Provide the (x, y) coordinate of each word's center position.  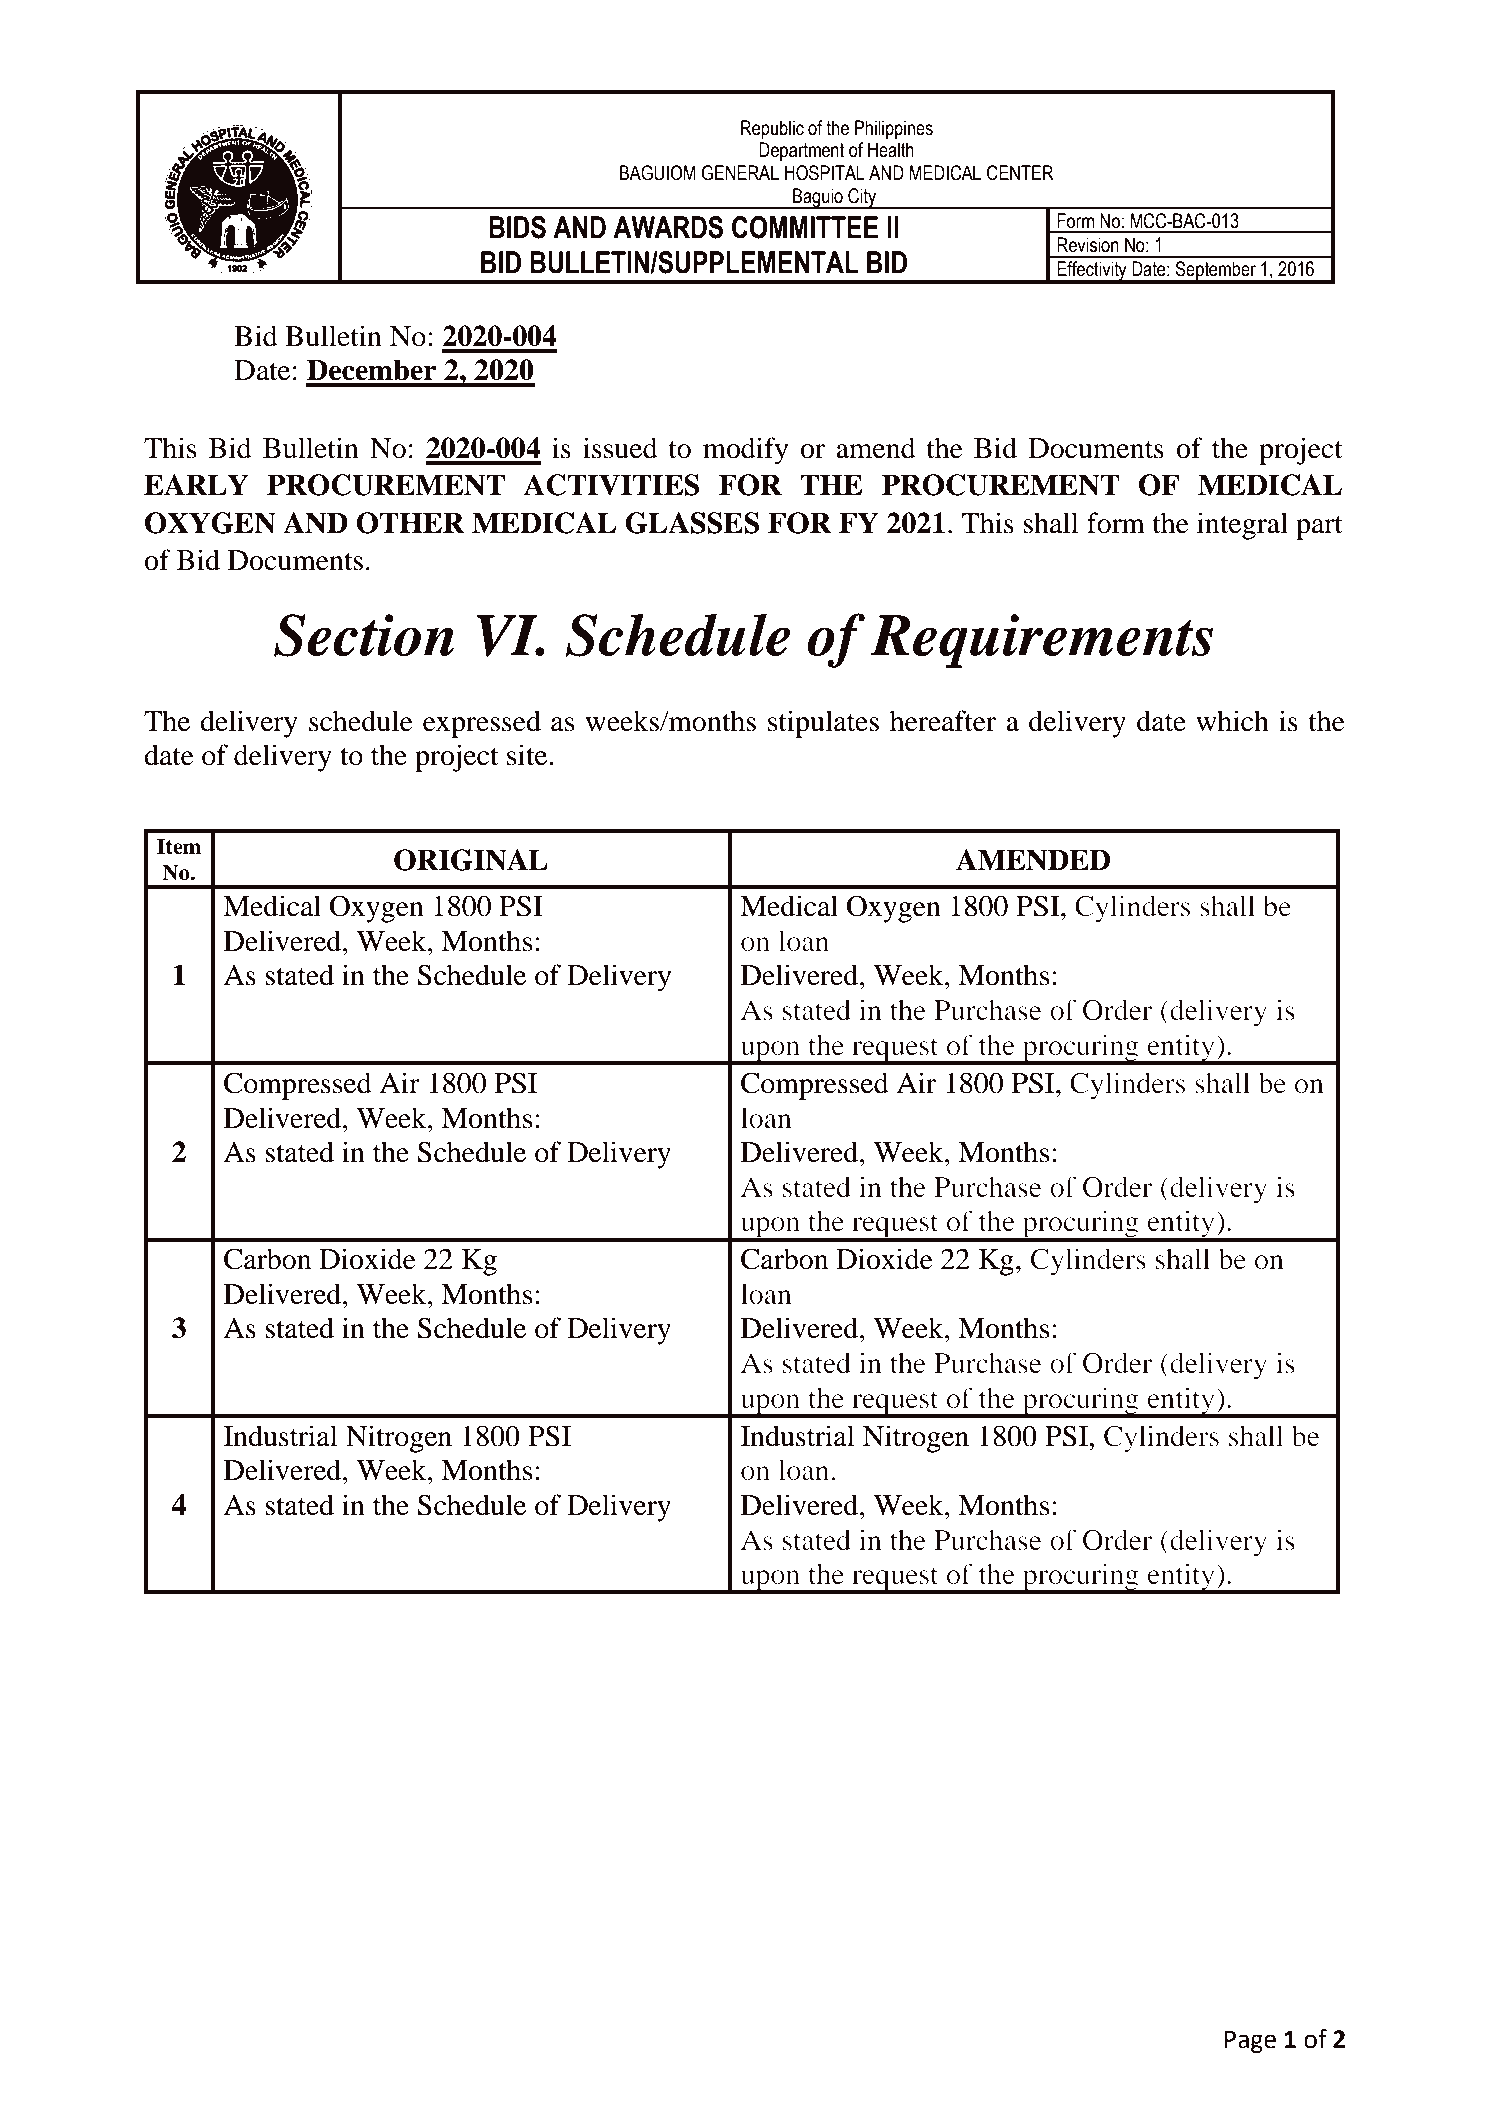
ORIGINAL (471, 860)
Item (179, 846)
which (1232, 721)
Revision (1088, 245)
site (528, 755)
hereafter (943, 721)
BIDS (517, 227)
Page (1250, 2042)
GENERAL (740, 173)
